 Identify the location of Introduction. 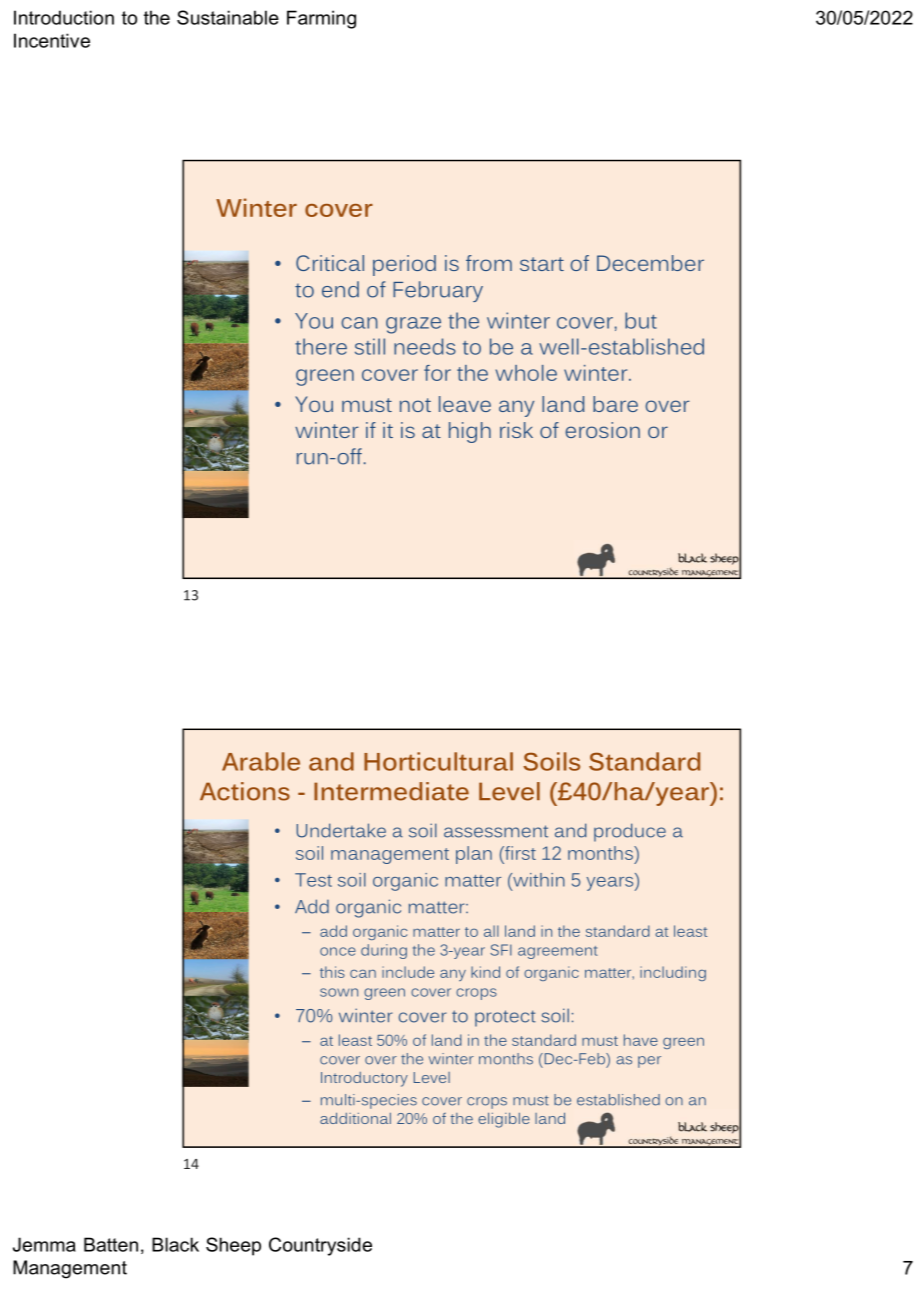
(64, 17).
